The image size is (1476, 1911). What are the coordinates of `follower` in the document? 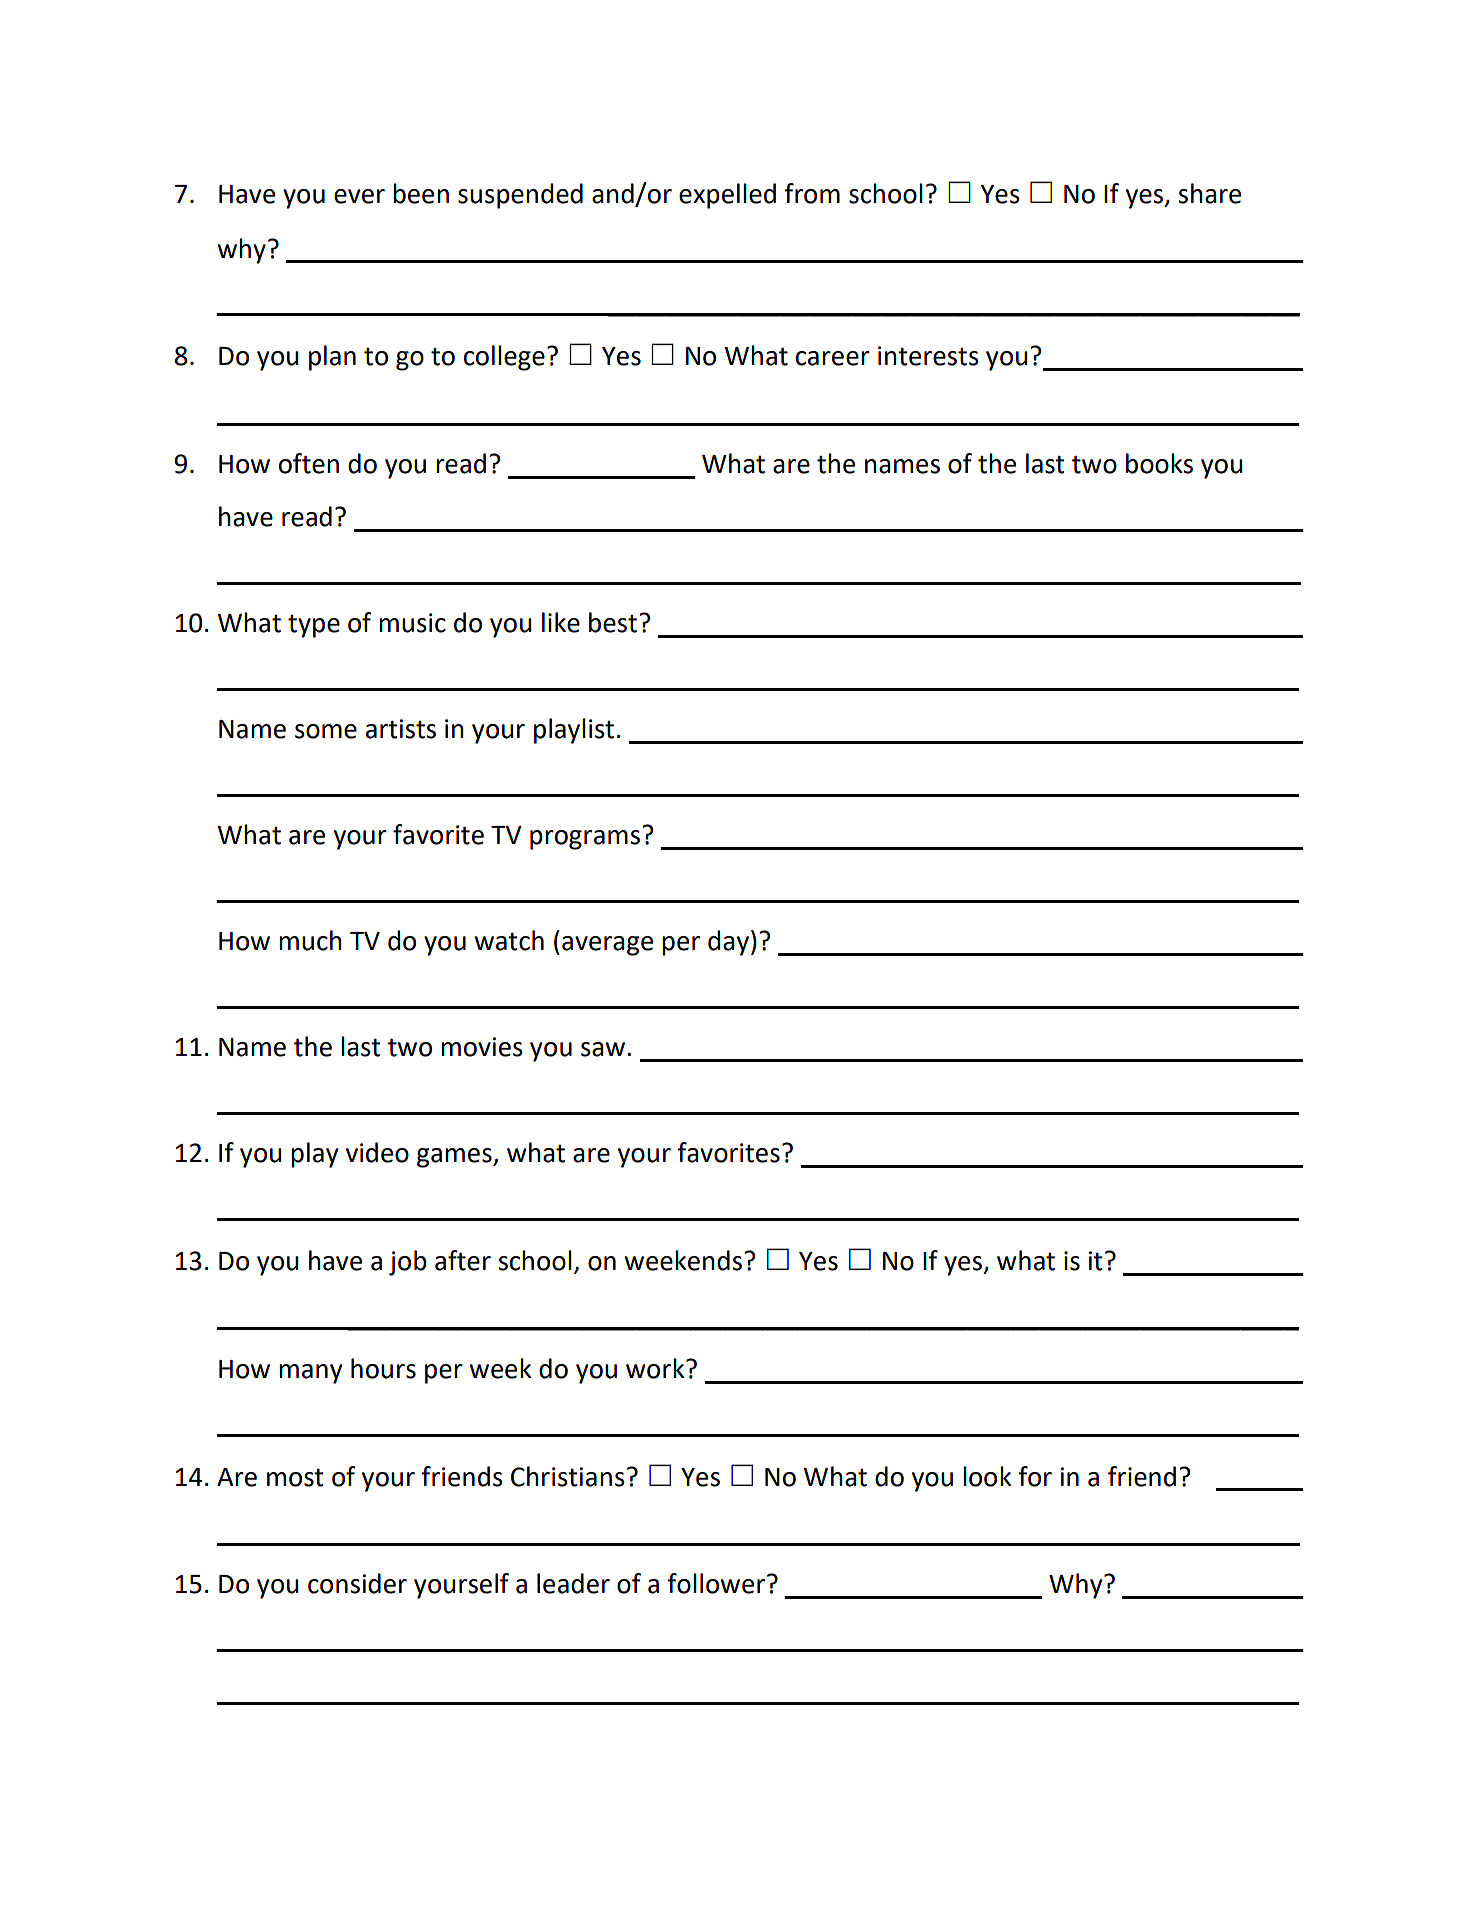 It's located at (716, 1583).
